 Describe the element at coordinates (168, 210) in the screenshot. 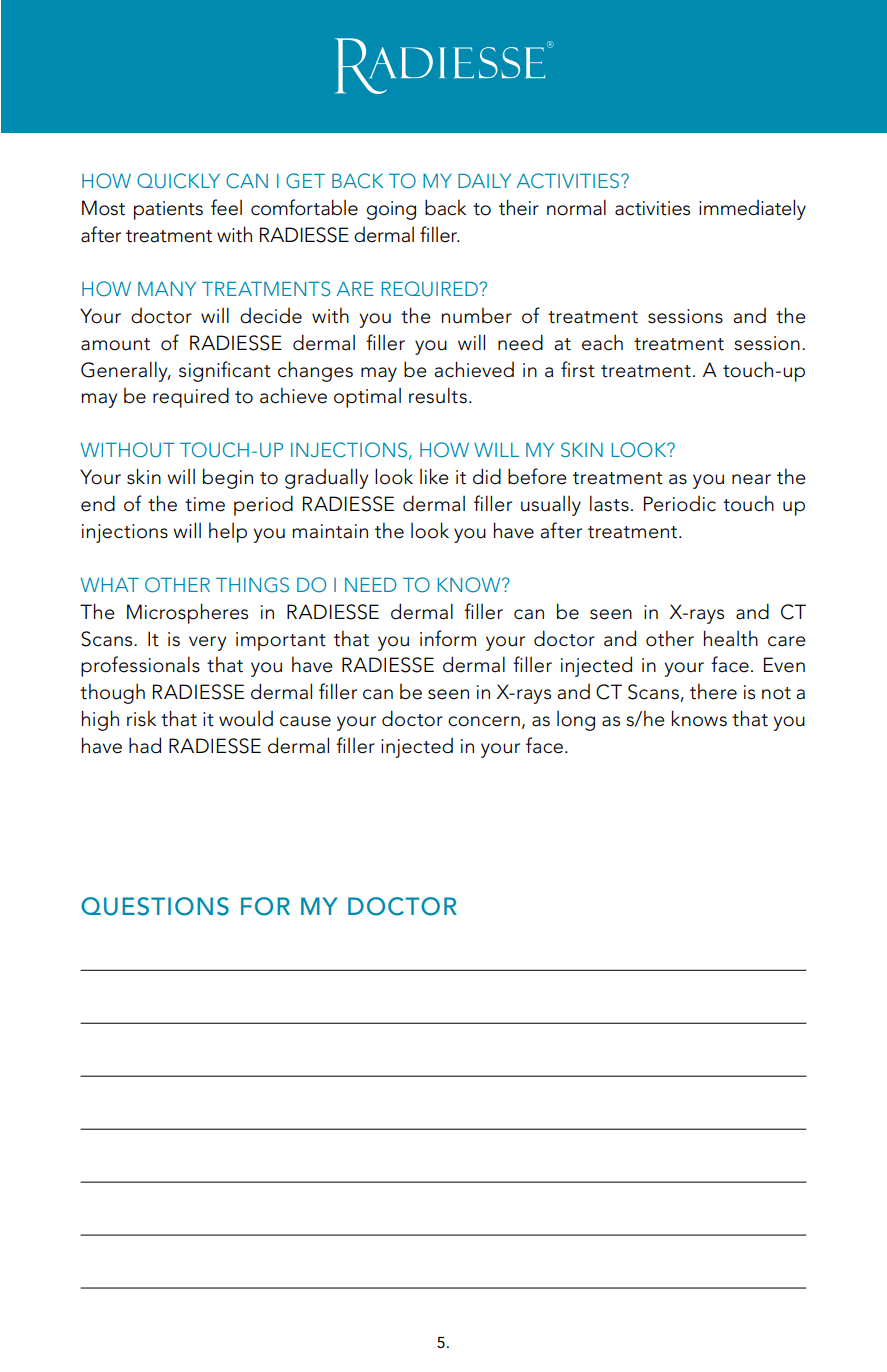

I see `patients` at that location.
